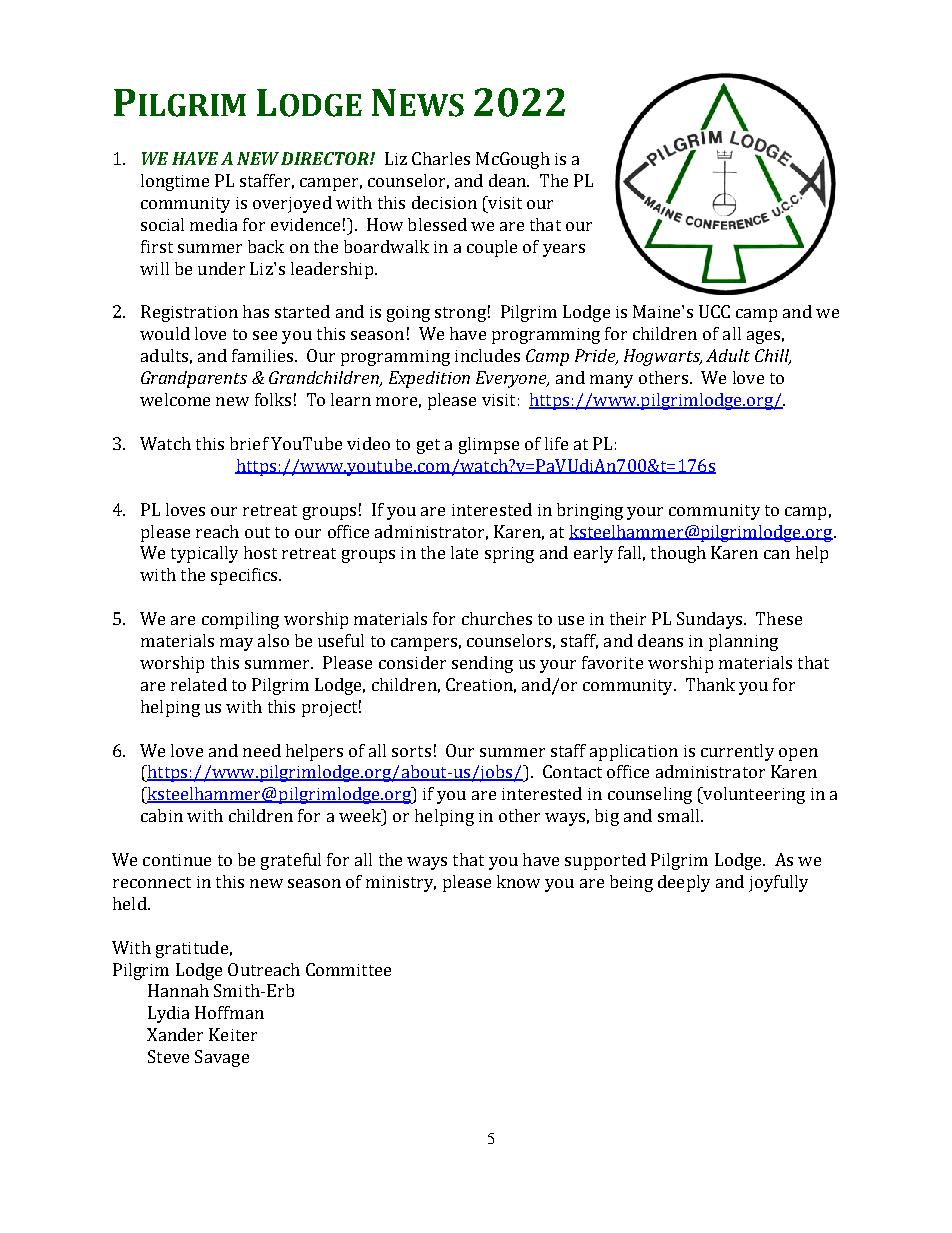 This page has height=1233, width=952. What do you see at coordinates (711, 620) in the page?
I see `Sundays` at bounding box center [711, 620].
